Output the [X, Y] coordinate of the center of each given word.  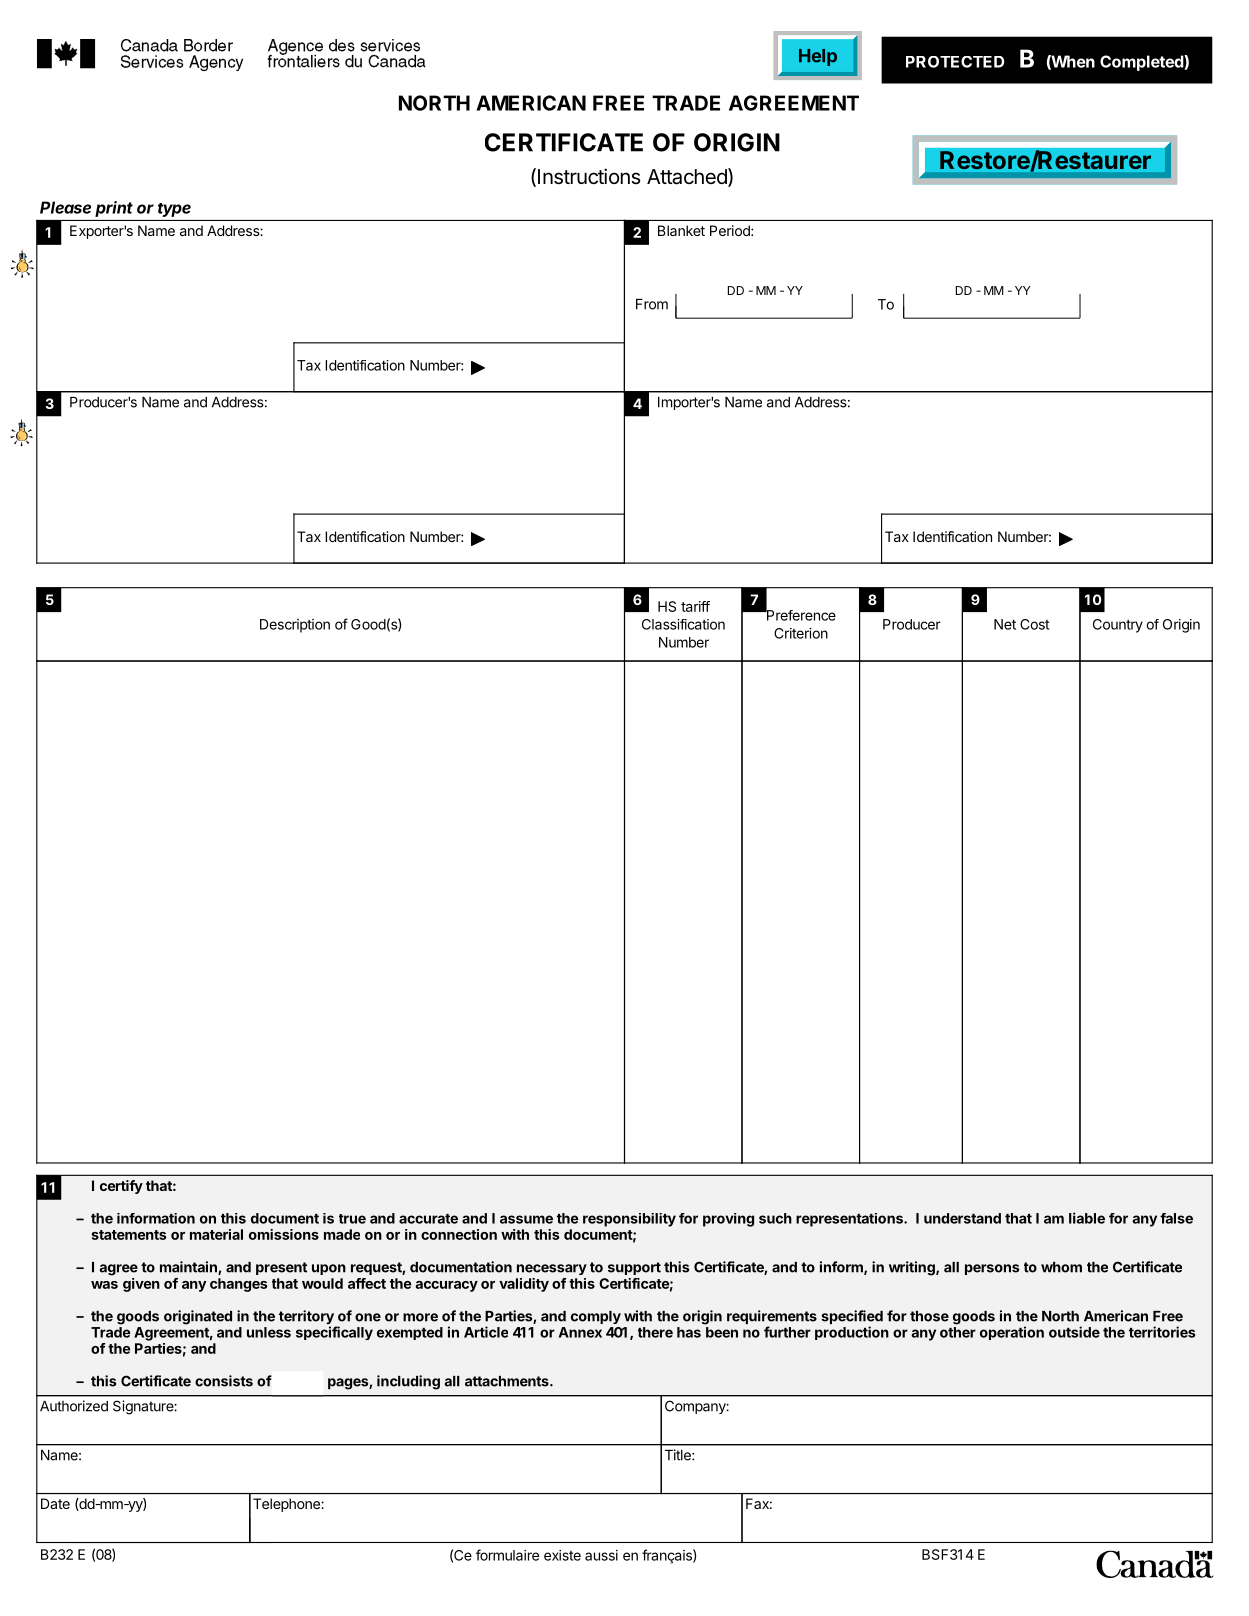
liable [1087, 1218]
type [174, 210]
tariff [695, 606]
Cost [1034, 624]
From [652, 304]
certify [121, 1187]
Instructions [589, 176]
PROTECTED [955, 62]
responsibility [629, 1220]
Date [55, 1503]
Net [1005, 624]
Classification [683, 624]
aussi [601, 1555]
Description [295, 626]
